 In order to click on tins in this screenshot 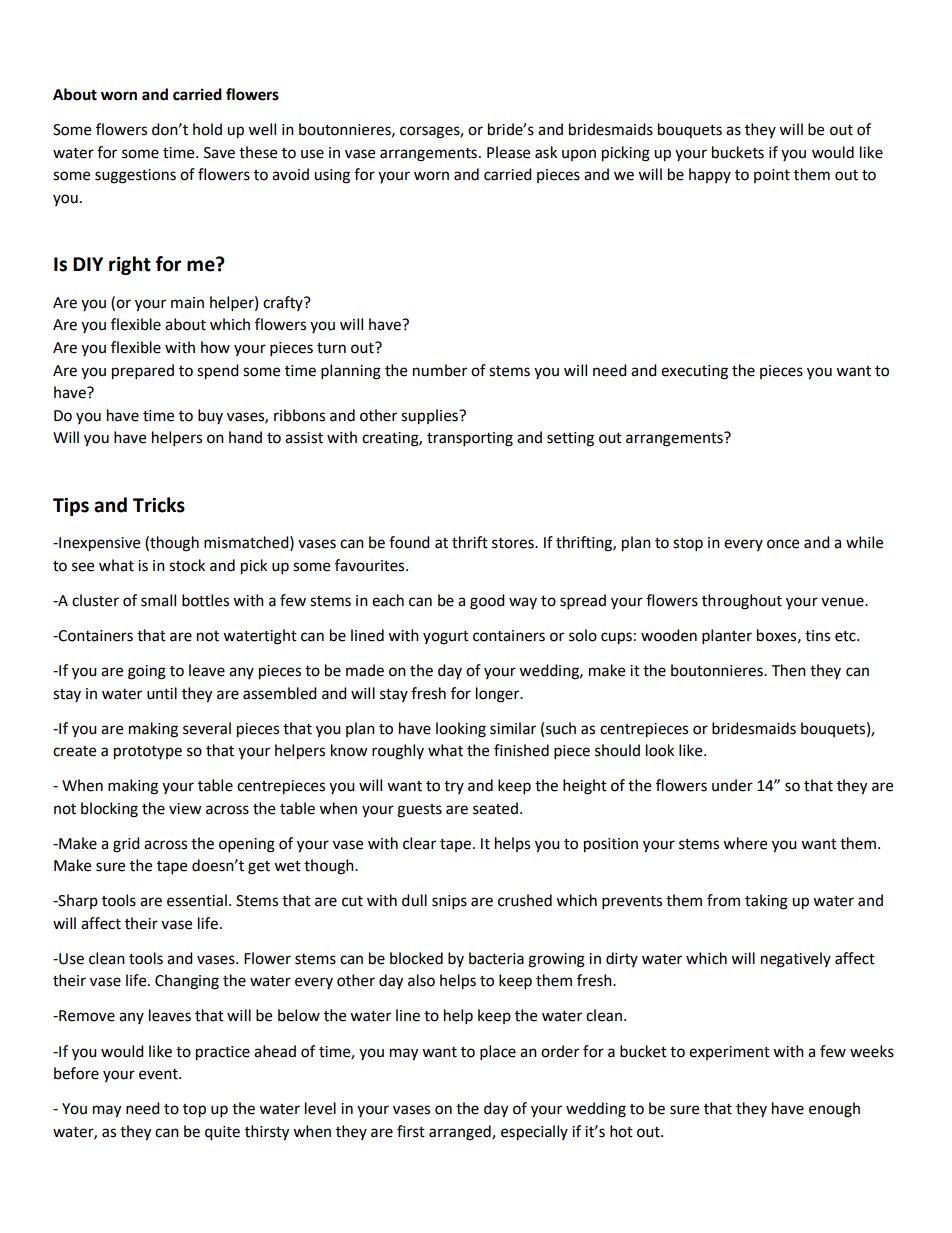, I will do `click(817, 636)`.
